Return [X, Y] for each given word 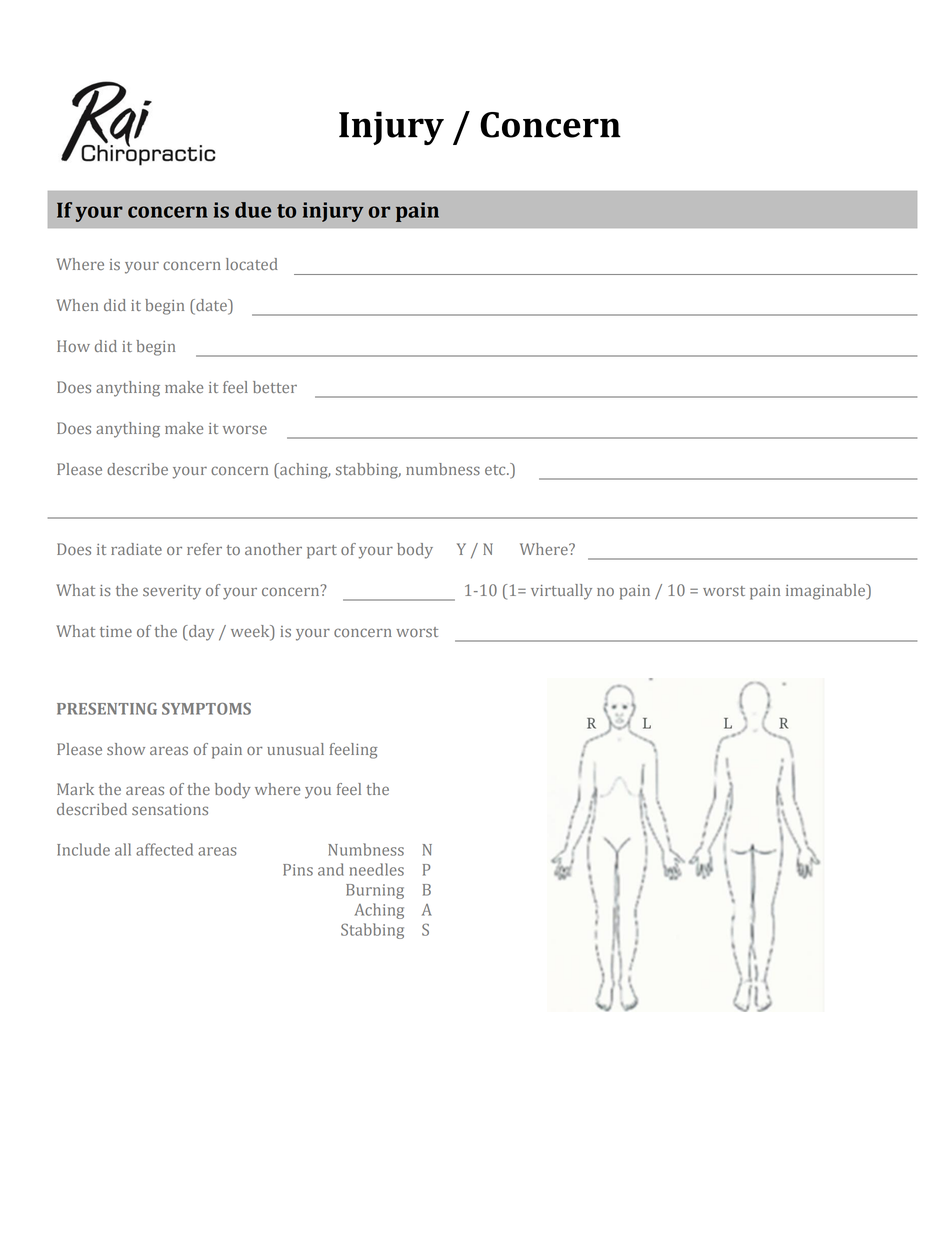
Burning [375, 891]
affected [164, 849]
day [200, 633]
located [252, 264]
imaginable [826, 592]
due [253, 210]
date [211, 305]
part [322, 552]
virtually [561, 592]
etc [496, 470]
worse [245, 429]
